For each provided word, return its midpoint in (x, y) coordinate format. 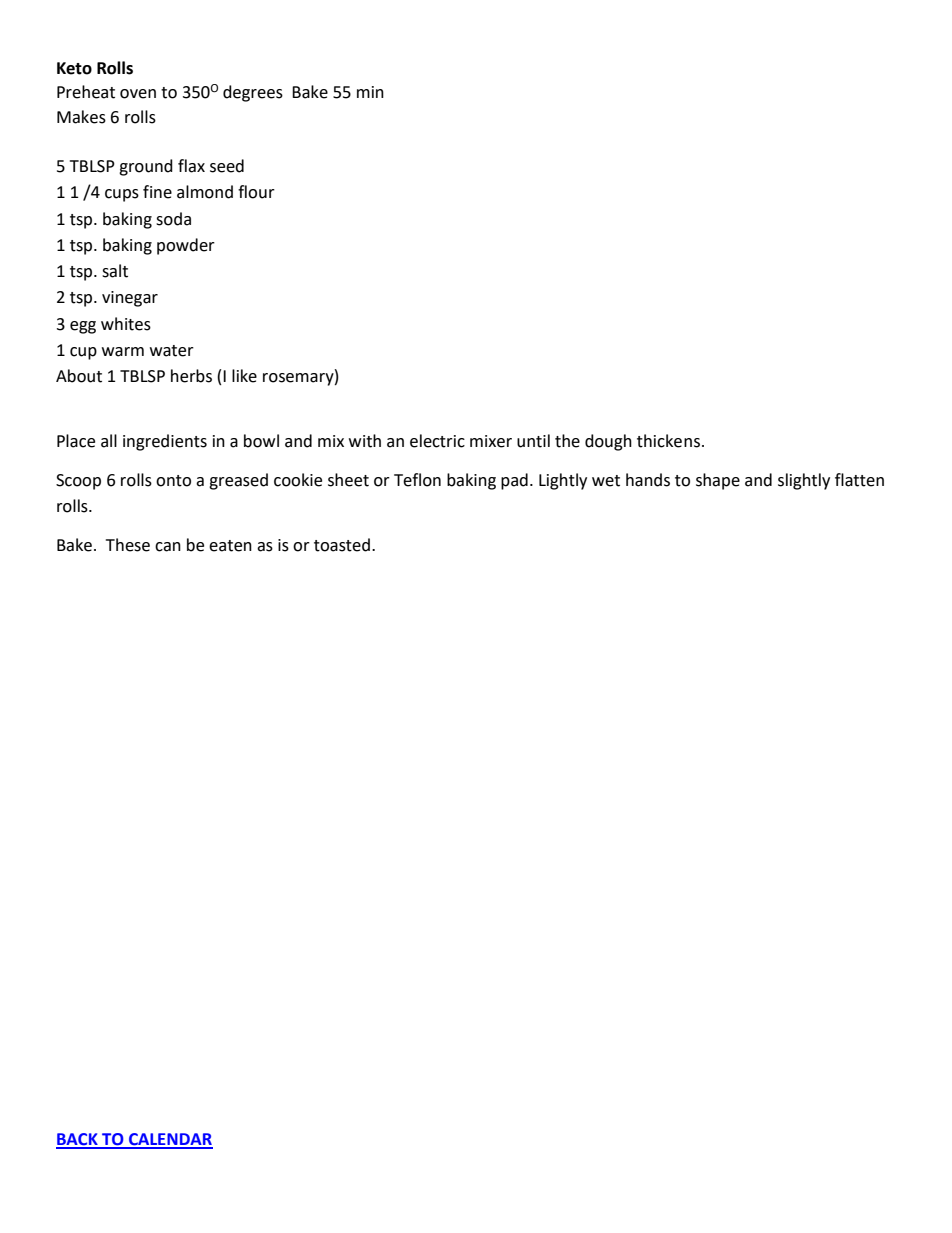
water (172, 351)
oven (138, 94)
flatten (859, 480)
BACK (78, 1140)
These (128, 545)
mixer (491, 441)
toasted (342, 545)
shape (718, 481)
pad (514, 481)
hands (648, 480)
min (370, 92)
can (168, 547)
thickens (668, 441)
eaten (230, 546)
